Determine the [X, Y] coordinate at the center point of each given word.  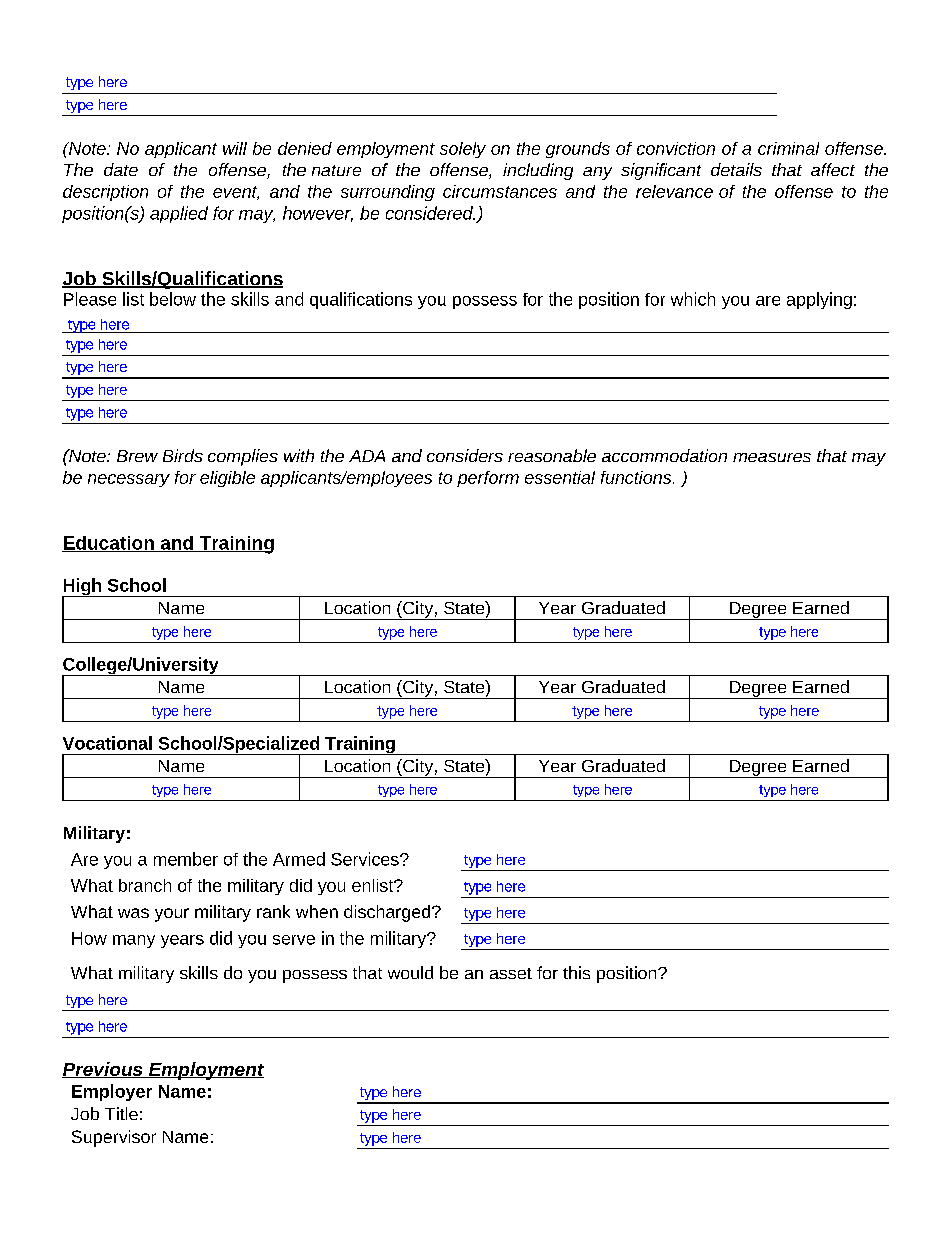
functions [637, 477]
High [83, 588]
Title [121, 1113]
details [736, 169]
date [121, 169]
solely [463, 150]
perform [488, 479]
